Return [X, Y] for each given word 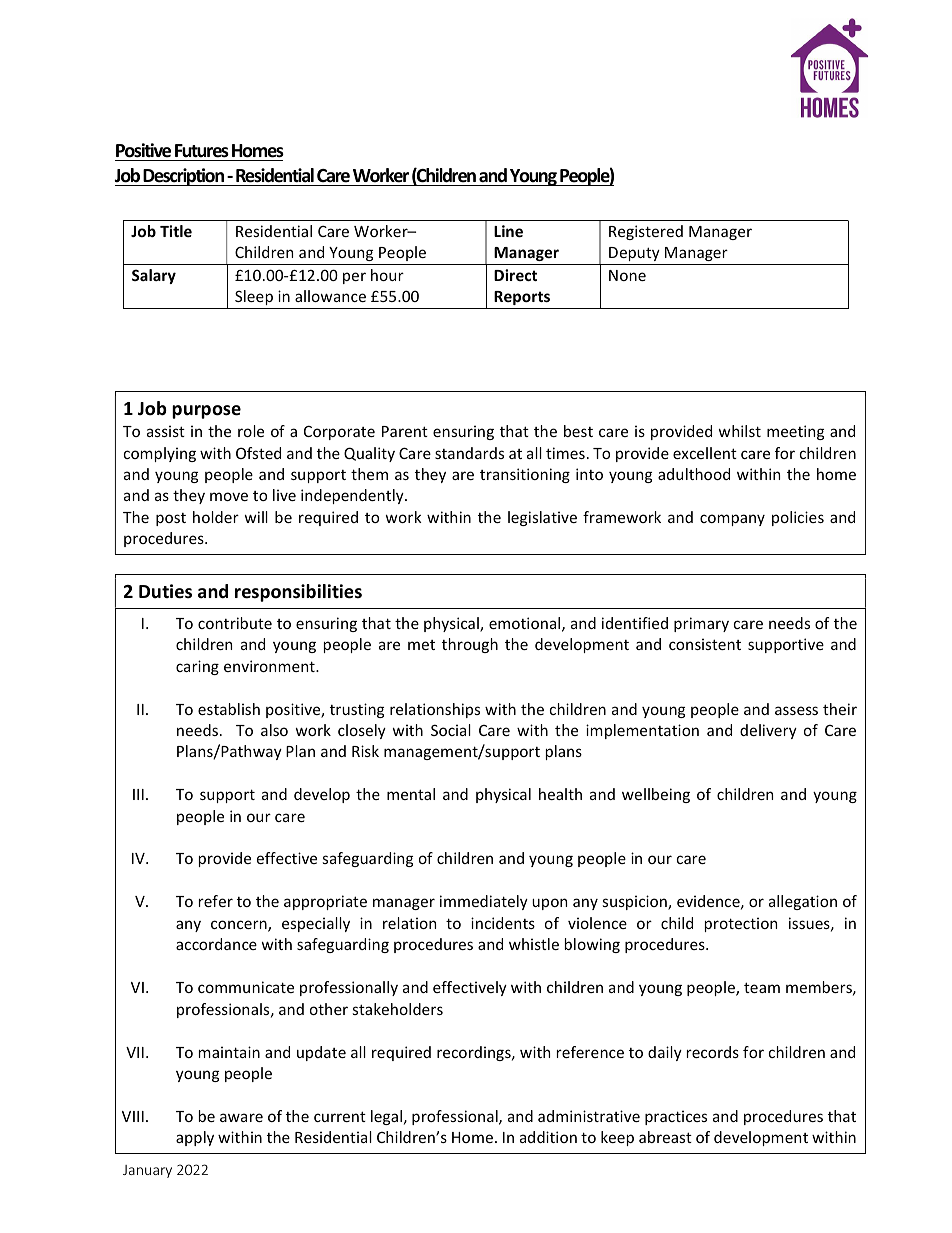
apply [195, 1138]
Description [184, 177]
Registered [646, 232]
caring [197, 667]
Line [508, 231]
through [470, 645]
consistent [705, 644]
